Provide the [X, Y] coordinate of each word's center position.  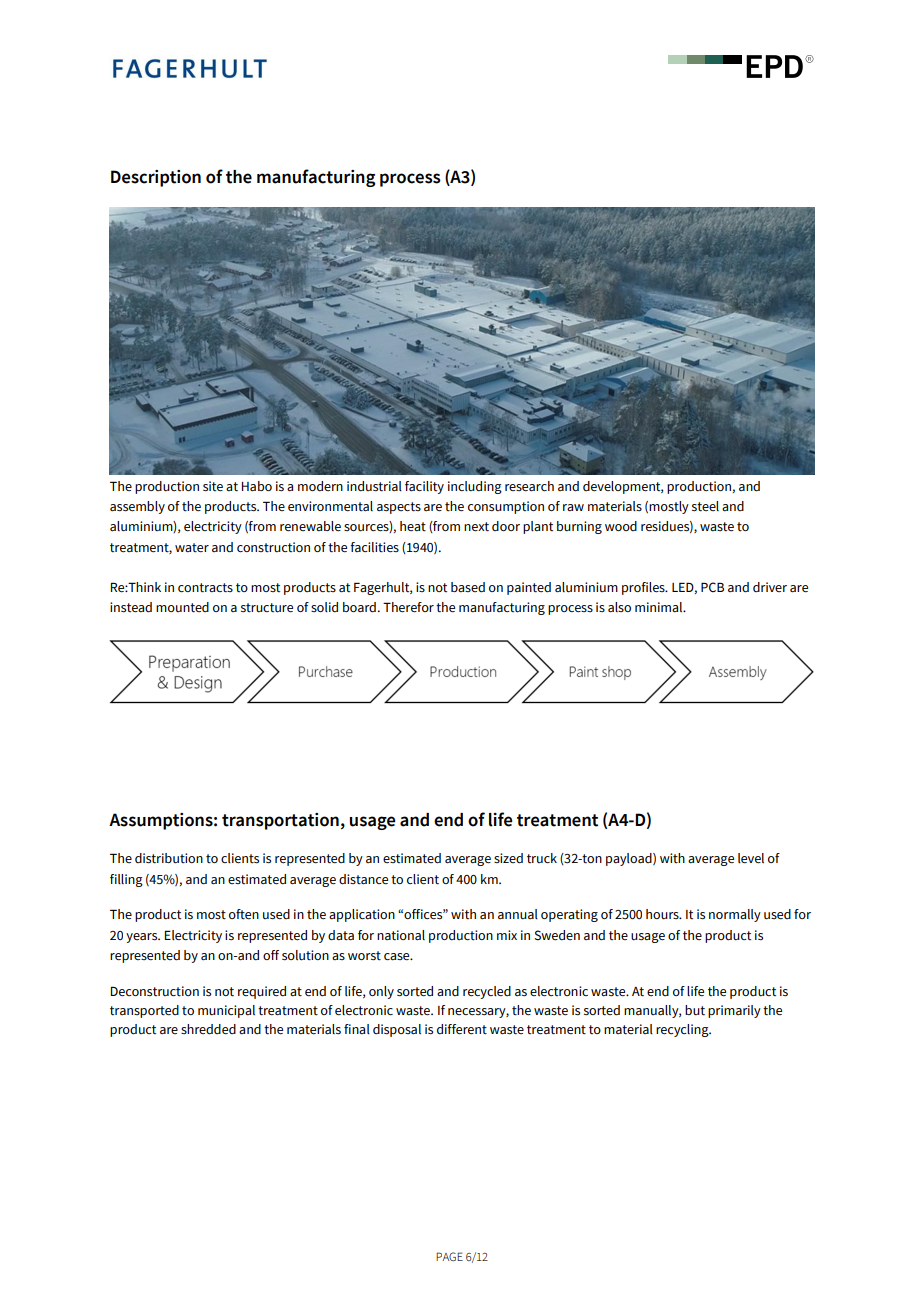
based [468, 587]
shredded [208, 1029]
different [462, 1029]
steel [705, 506]
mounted [182, 607]
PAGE [449, 1256]
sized [508, 858]
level [751, 858]
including [475, 487]
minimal [660, 607]
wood [621, 526]
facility [424, 487]
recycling [683, 1030]
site [213, 486]
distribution [169, 858]
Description [156, 178]
